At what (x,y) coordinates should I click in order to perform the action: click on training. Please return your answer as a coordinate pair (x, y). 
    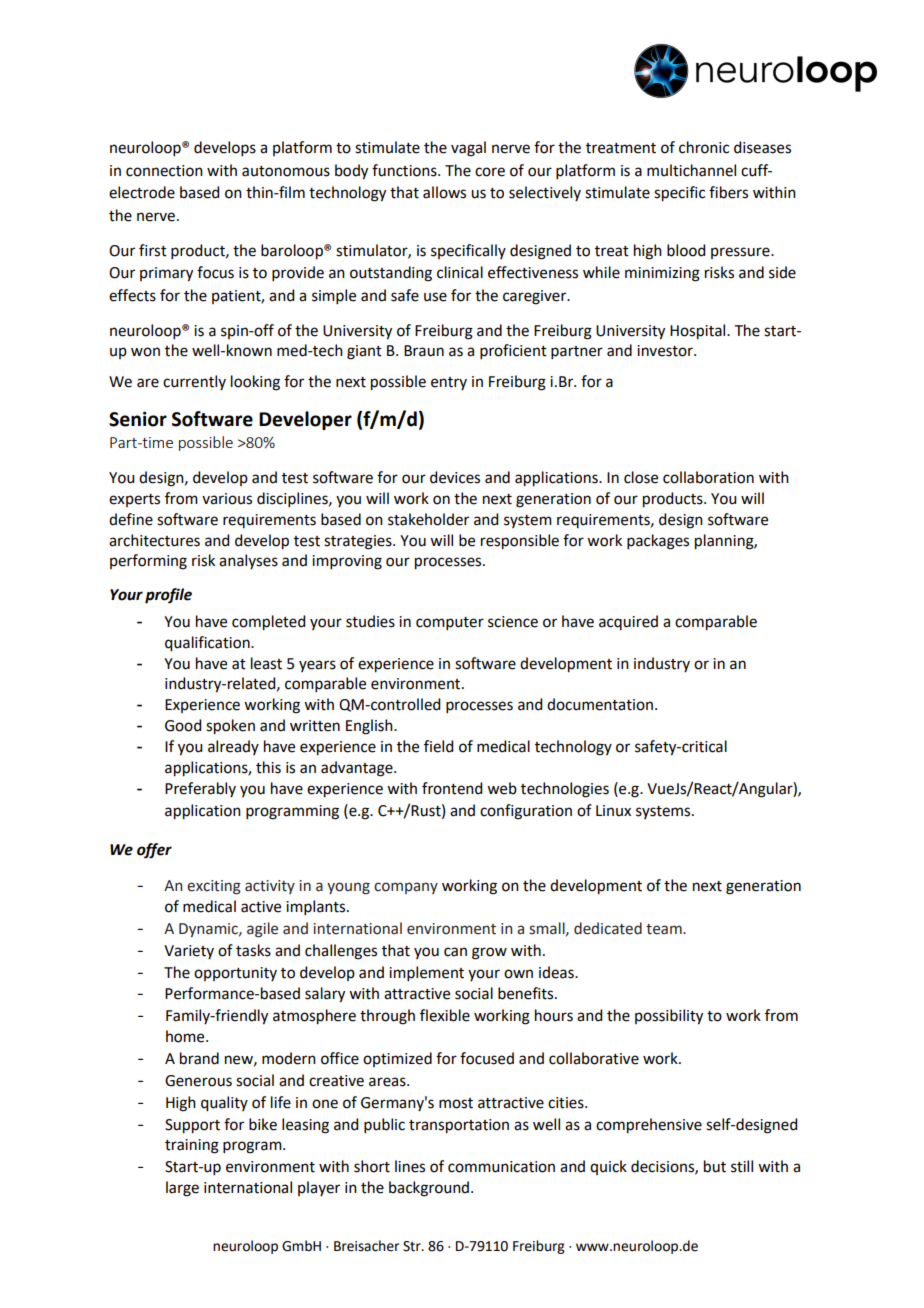
    Looking at the image, I should click on (192, 1146).
